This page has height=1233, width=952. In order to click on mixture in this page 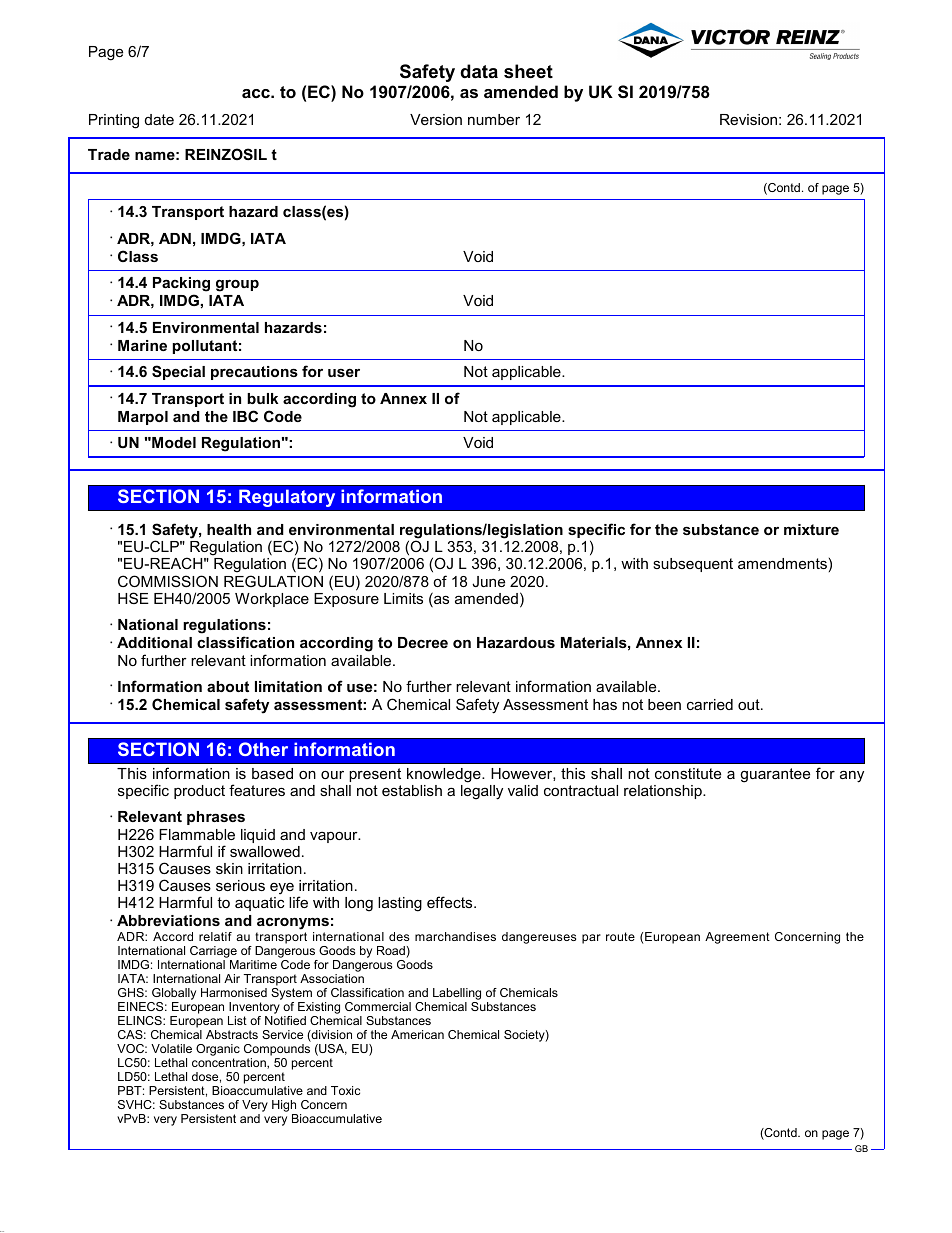, I will do `click(811, 529)`.
